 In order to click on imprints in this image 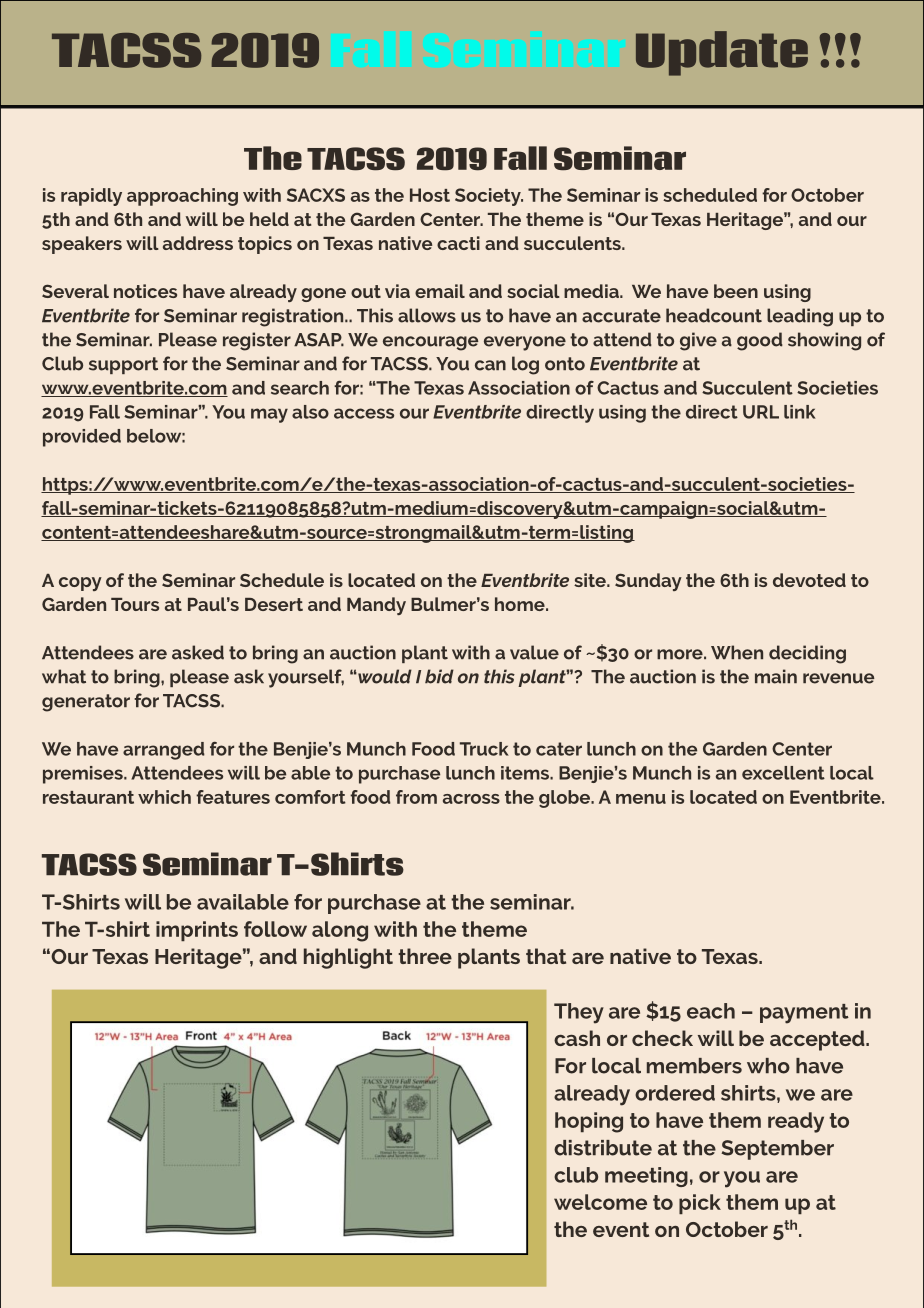, I will do `click(197, 931)`.
